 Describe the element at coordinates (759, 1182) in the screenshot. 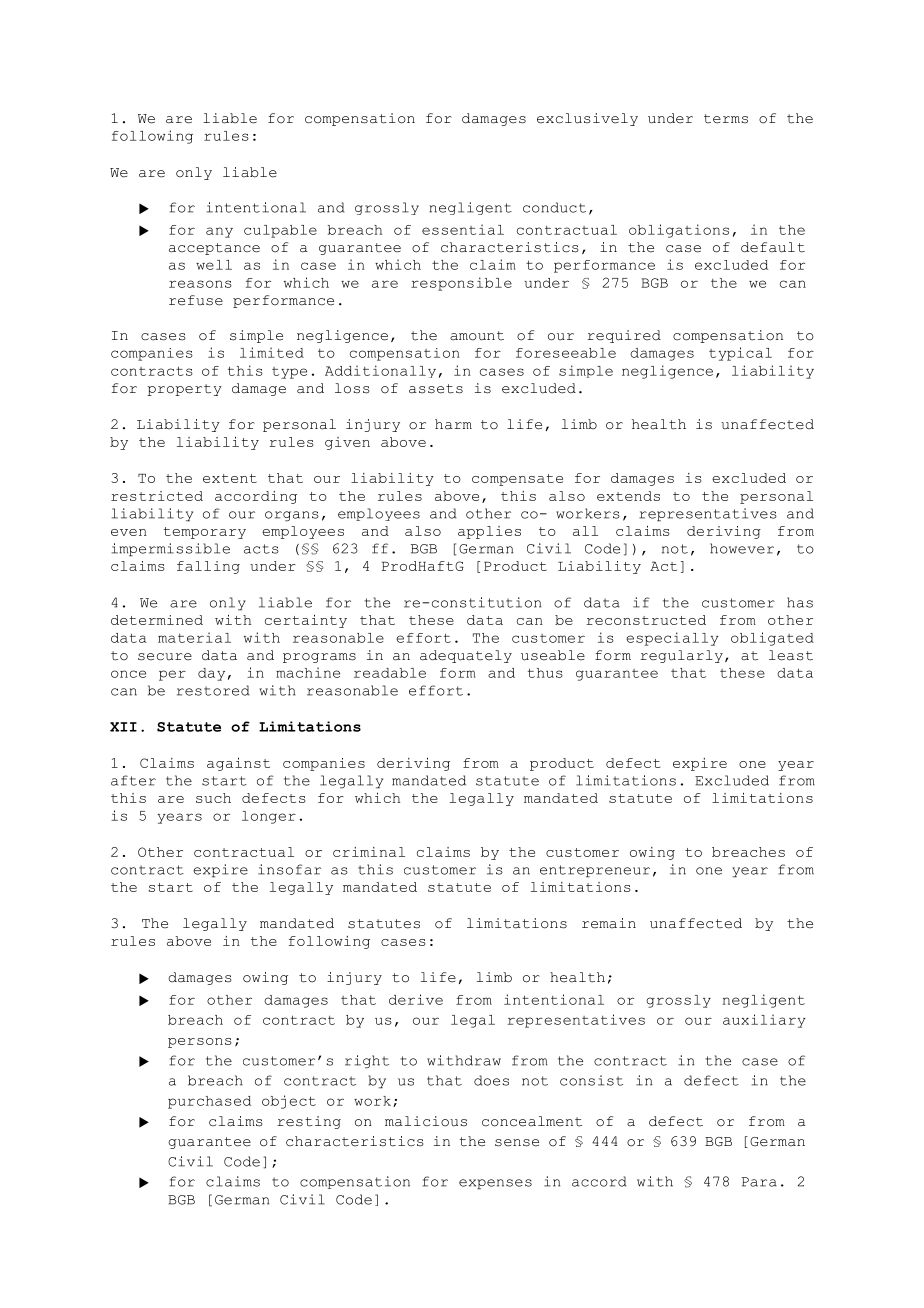

I see `Para` at that location.
